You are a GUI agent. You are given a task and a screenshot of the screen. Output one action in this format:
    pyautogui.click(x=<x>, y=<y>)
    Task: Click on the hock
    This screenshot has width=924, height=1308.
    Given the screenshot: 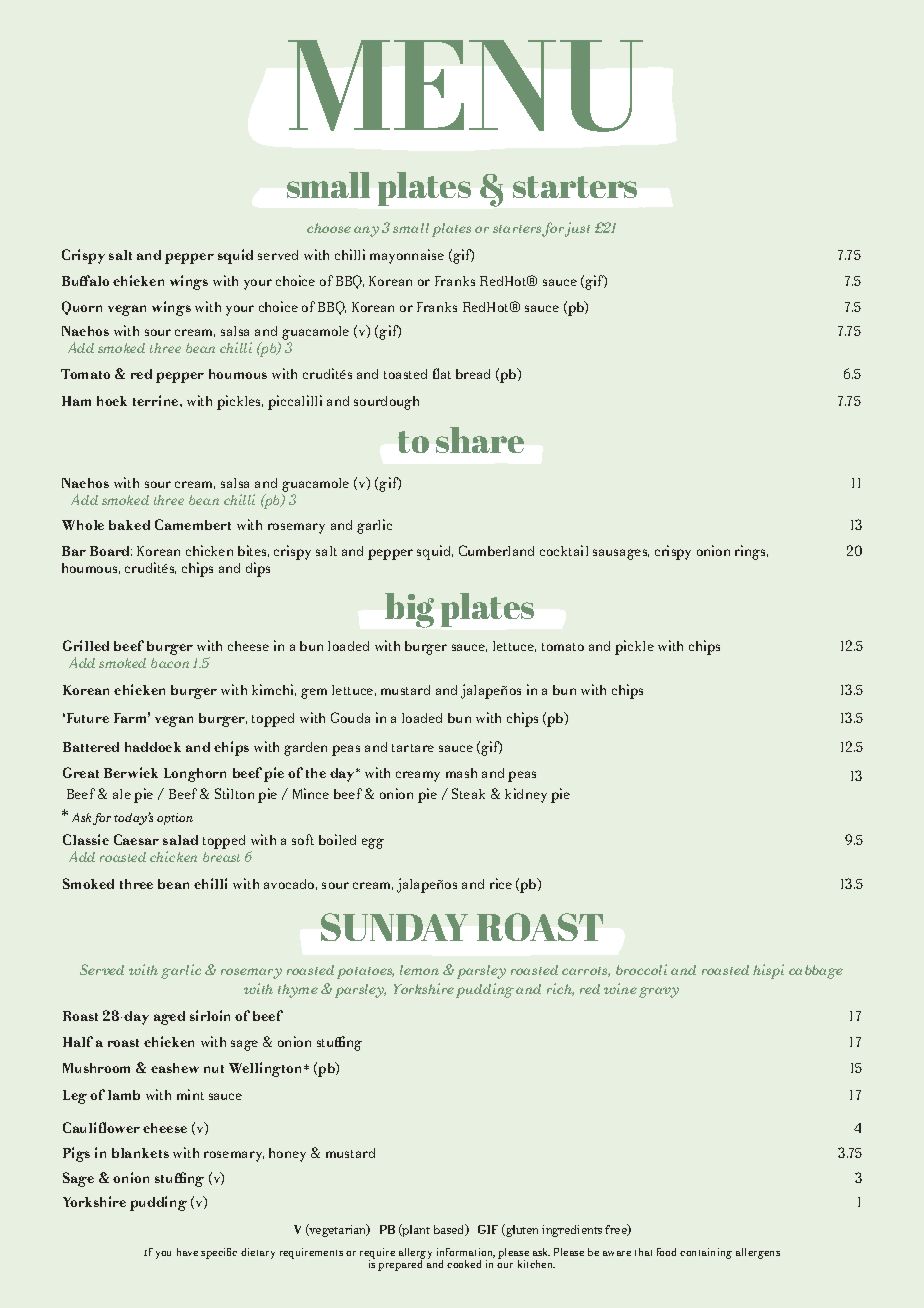 What is the action you would take?
    pyautogui.click(x=112, y=401)
